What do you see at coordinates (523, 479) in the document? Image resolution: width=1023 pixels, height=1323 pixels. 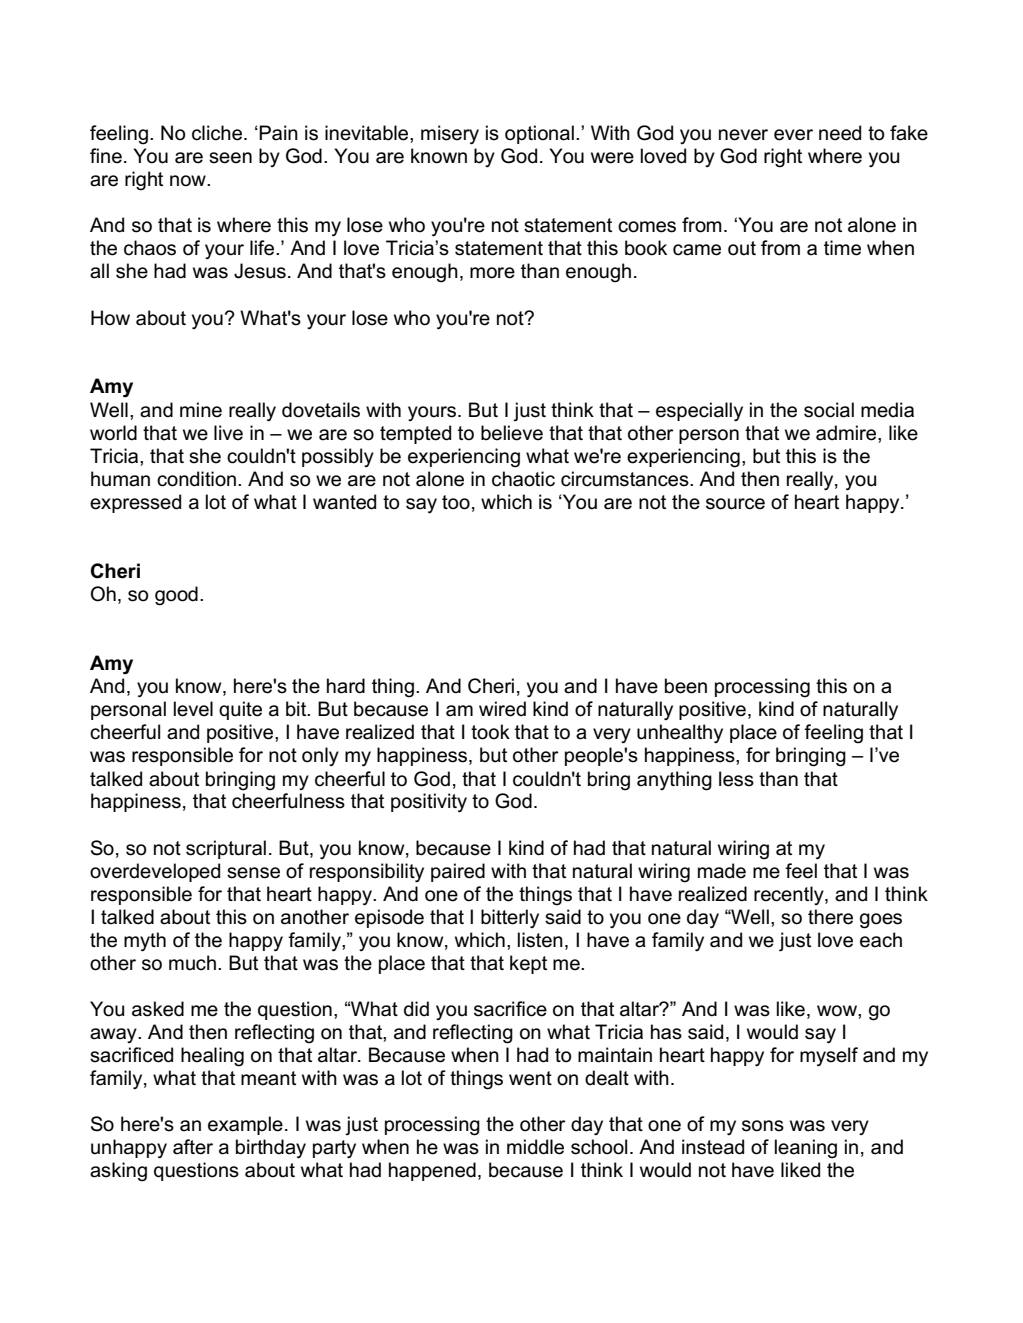 I see `chaotic` at bounding box center [523, 479].
